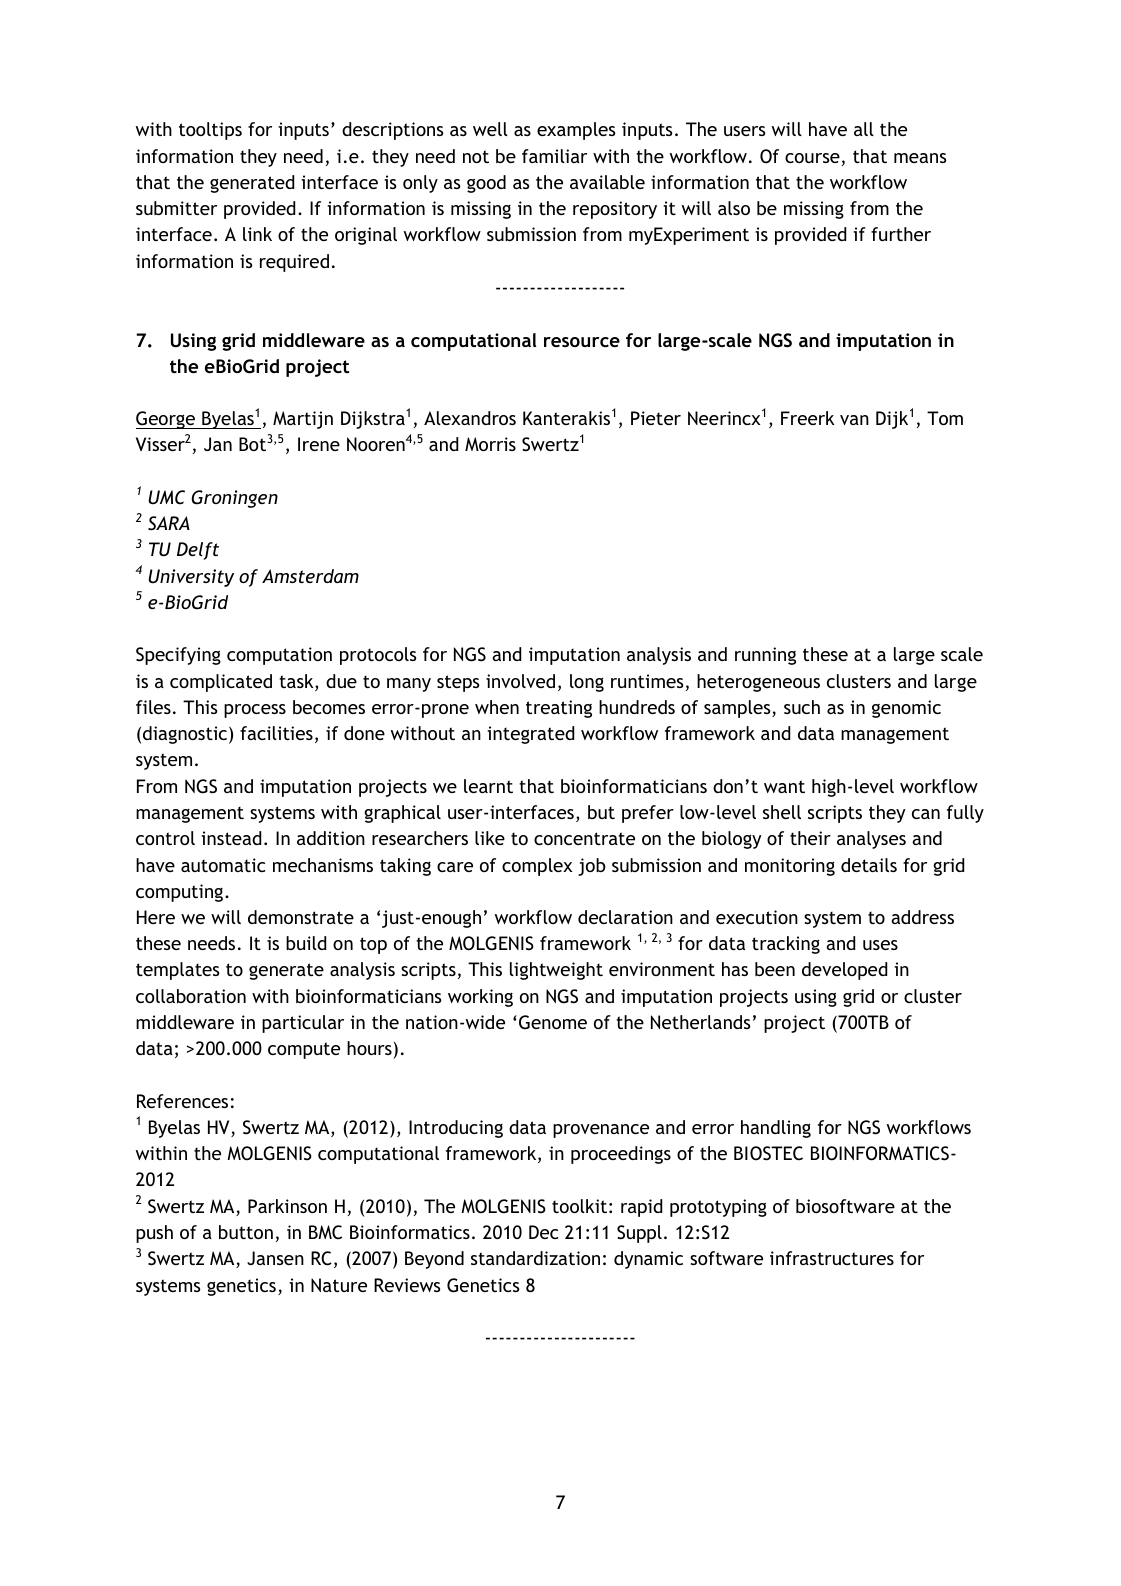 This document has width=1121, height=1586. What do you see at coordinates (854, 420) in the document?
I see `van` at bounding box center [854, 420].
